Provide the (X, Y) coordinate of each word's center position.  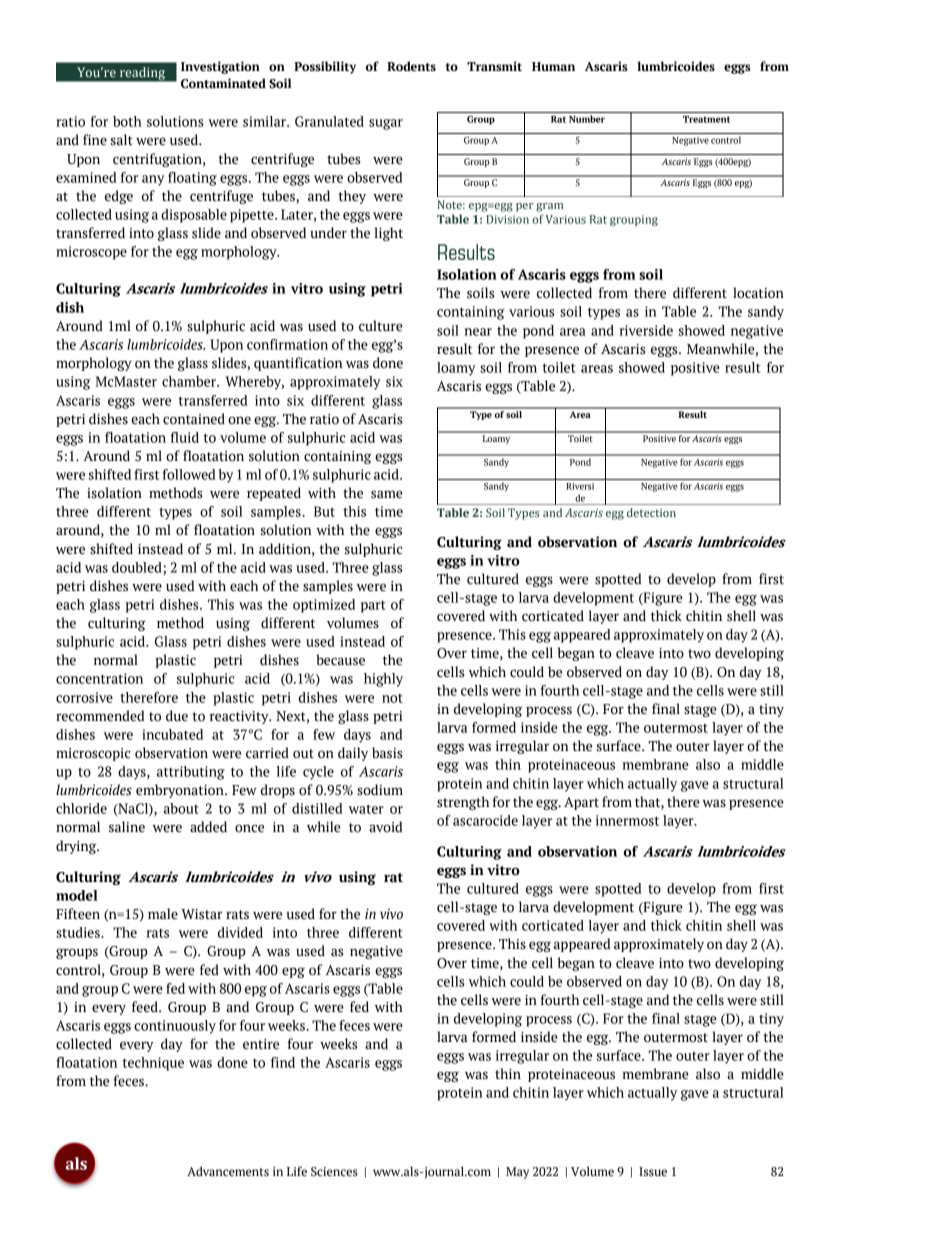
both (127, 121)
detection (651, 512)
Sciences (334, 1172)
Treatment (706, 119)
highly (383, 680)
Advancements (228, 1171)
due (177, 716)
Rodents (411, 66)
